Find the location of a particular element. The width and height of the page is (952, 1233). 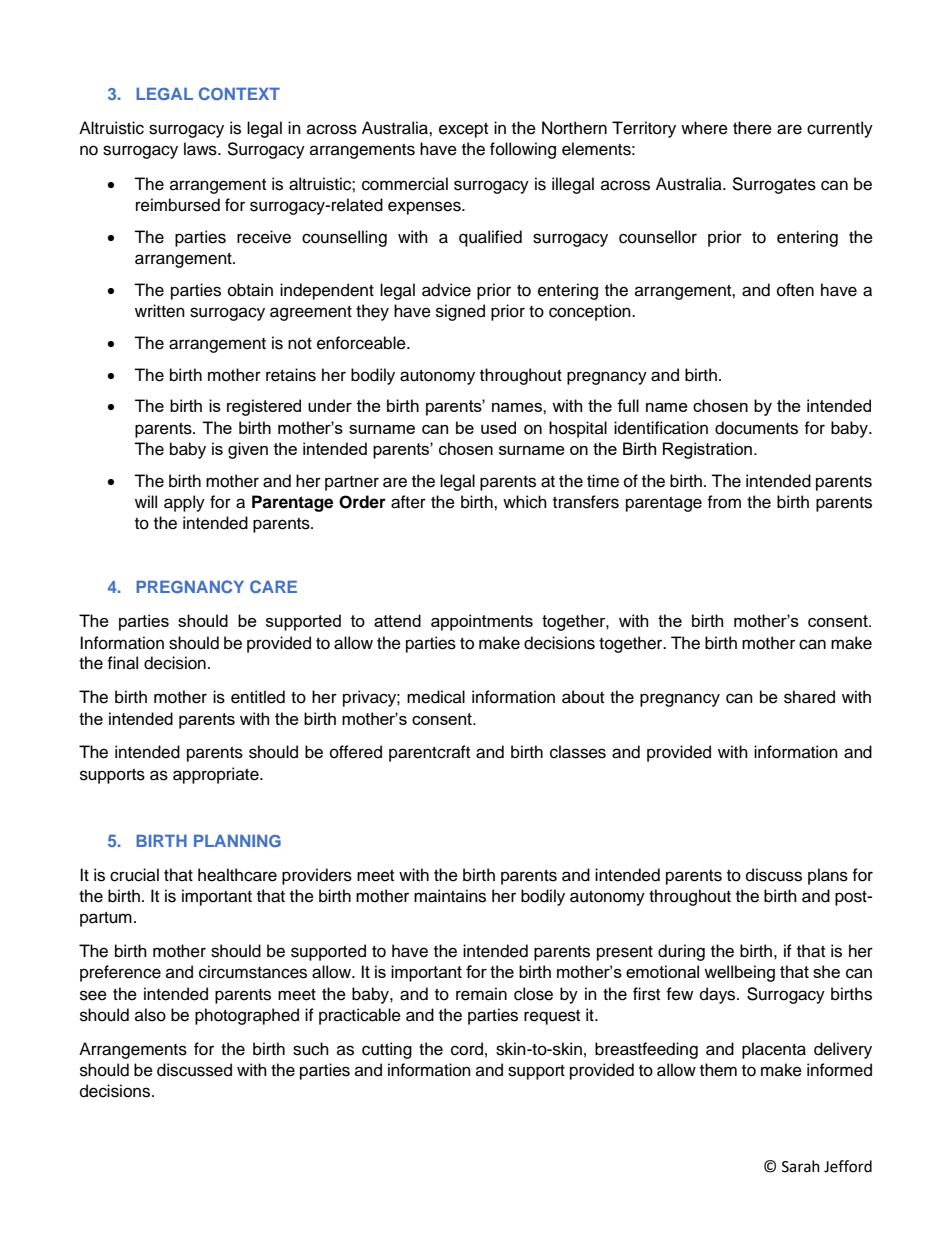

there is located at coordinates (752, 128).
